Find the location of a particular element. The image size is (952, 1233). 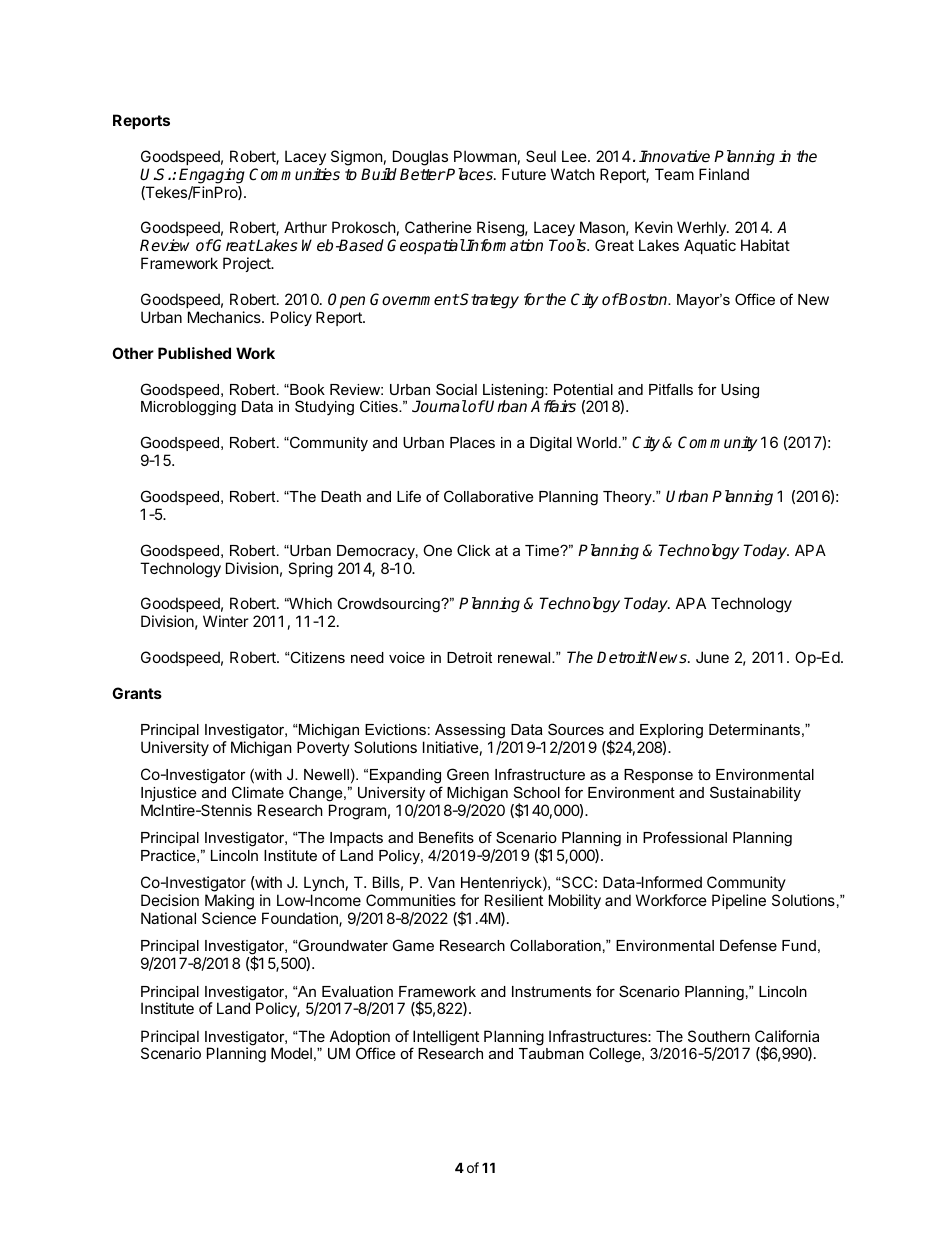

Theory is located at coordinates (628, 498).
